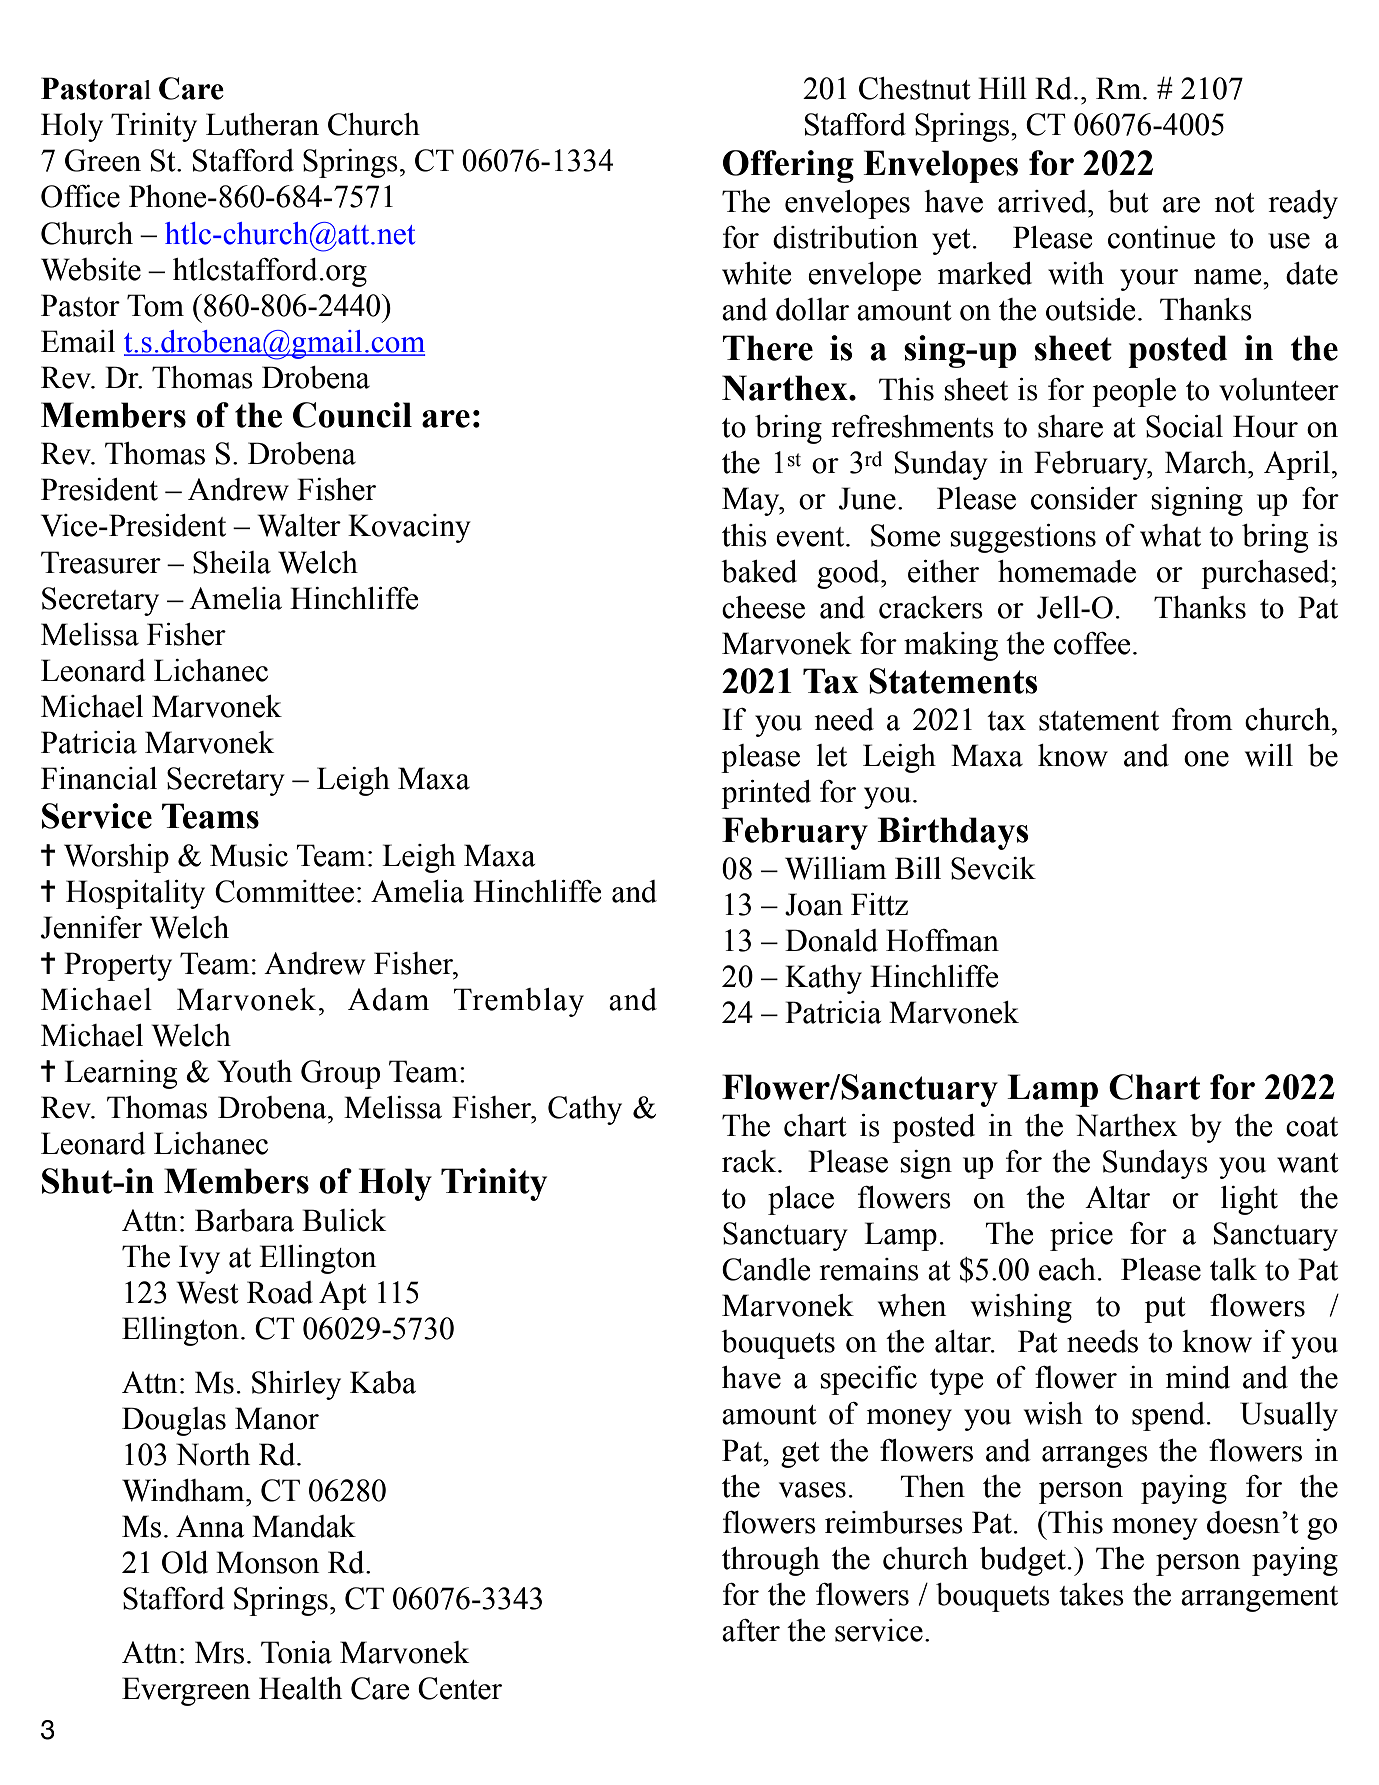 The height and width of the page is (1785, 1379). Describe the element at coordinates (1091, 1594) in the page. I see `takes` at that location.
